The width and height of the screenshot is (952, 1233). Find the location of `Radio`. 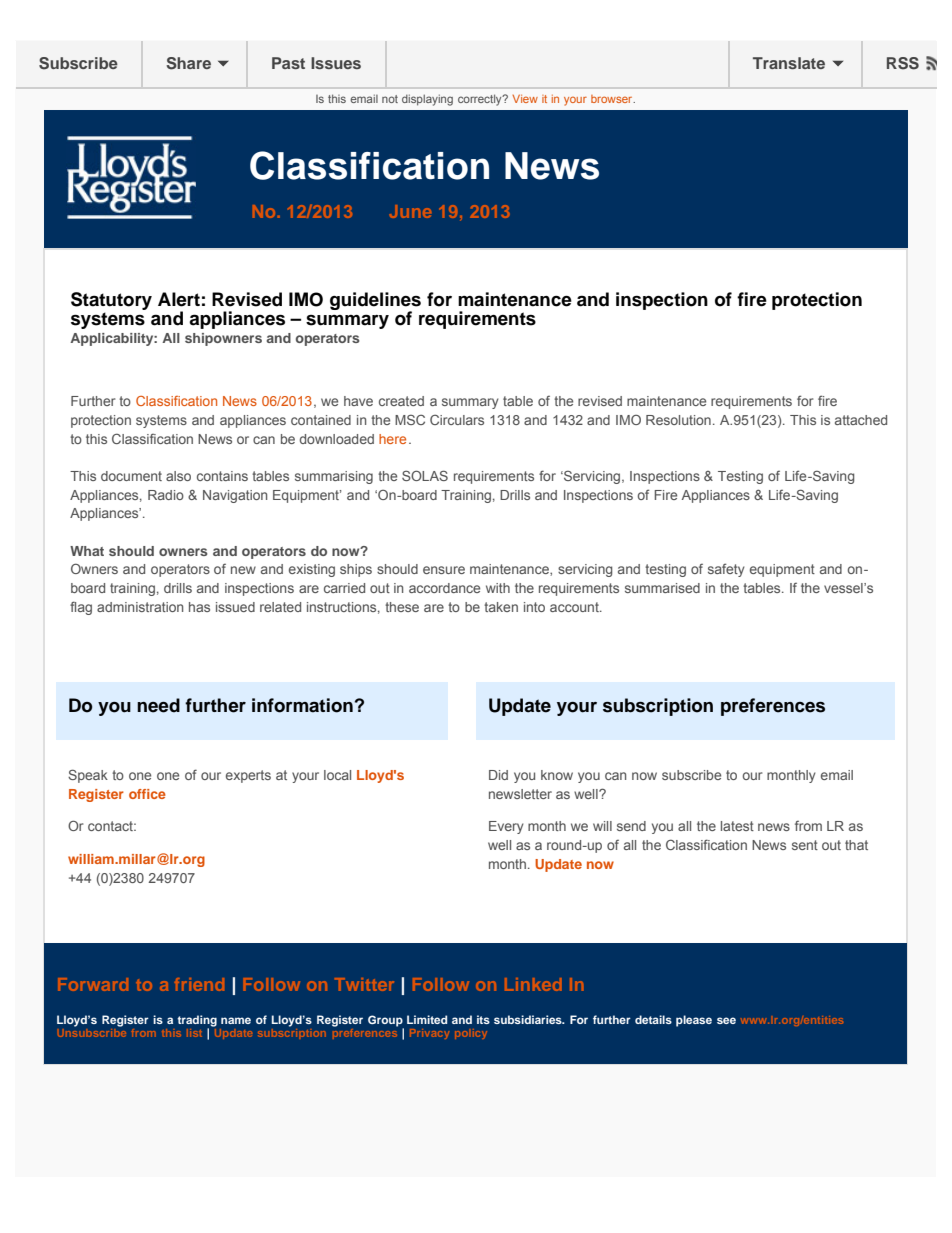

Radio is located at coordinates (166, 495).
